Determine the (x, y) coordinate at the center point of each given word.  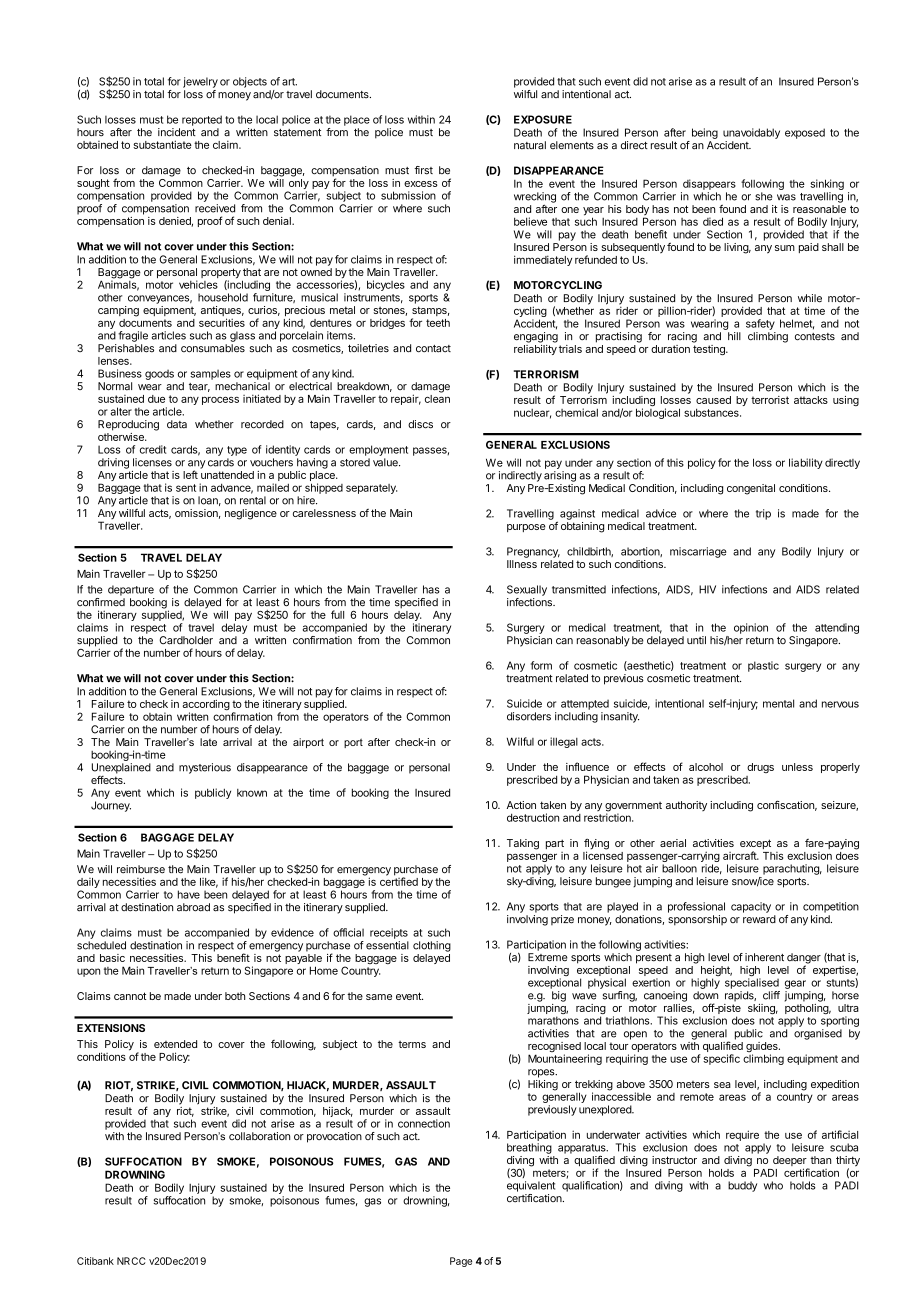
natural (530, 145)
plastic (763, 666)
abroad (193, 907)
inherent (764, 957)
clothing (432, 946)
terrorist (770, 400)
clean (437, 399)
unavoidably (751, 133)
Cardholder (186, 640)
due (156, 399)
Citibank (95, 1261)
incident (177, 132)
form (541, 665)
